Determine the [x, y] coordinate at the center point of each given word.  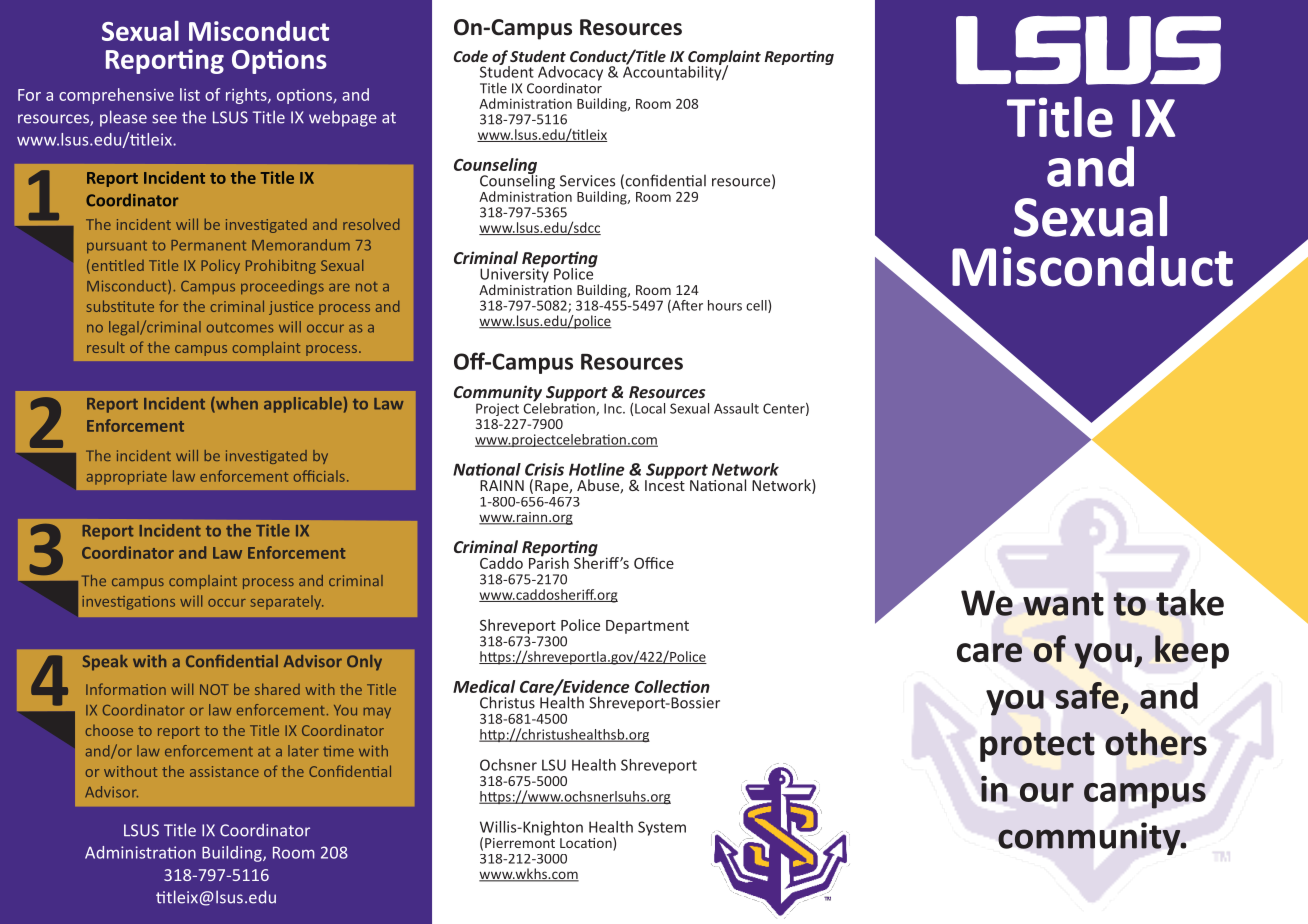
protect [1037, 747]
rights [247, 96]
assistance [224, 771]
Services [587, 181]
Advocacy [570, 74]
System [662, 828]
